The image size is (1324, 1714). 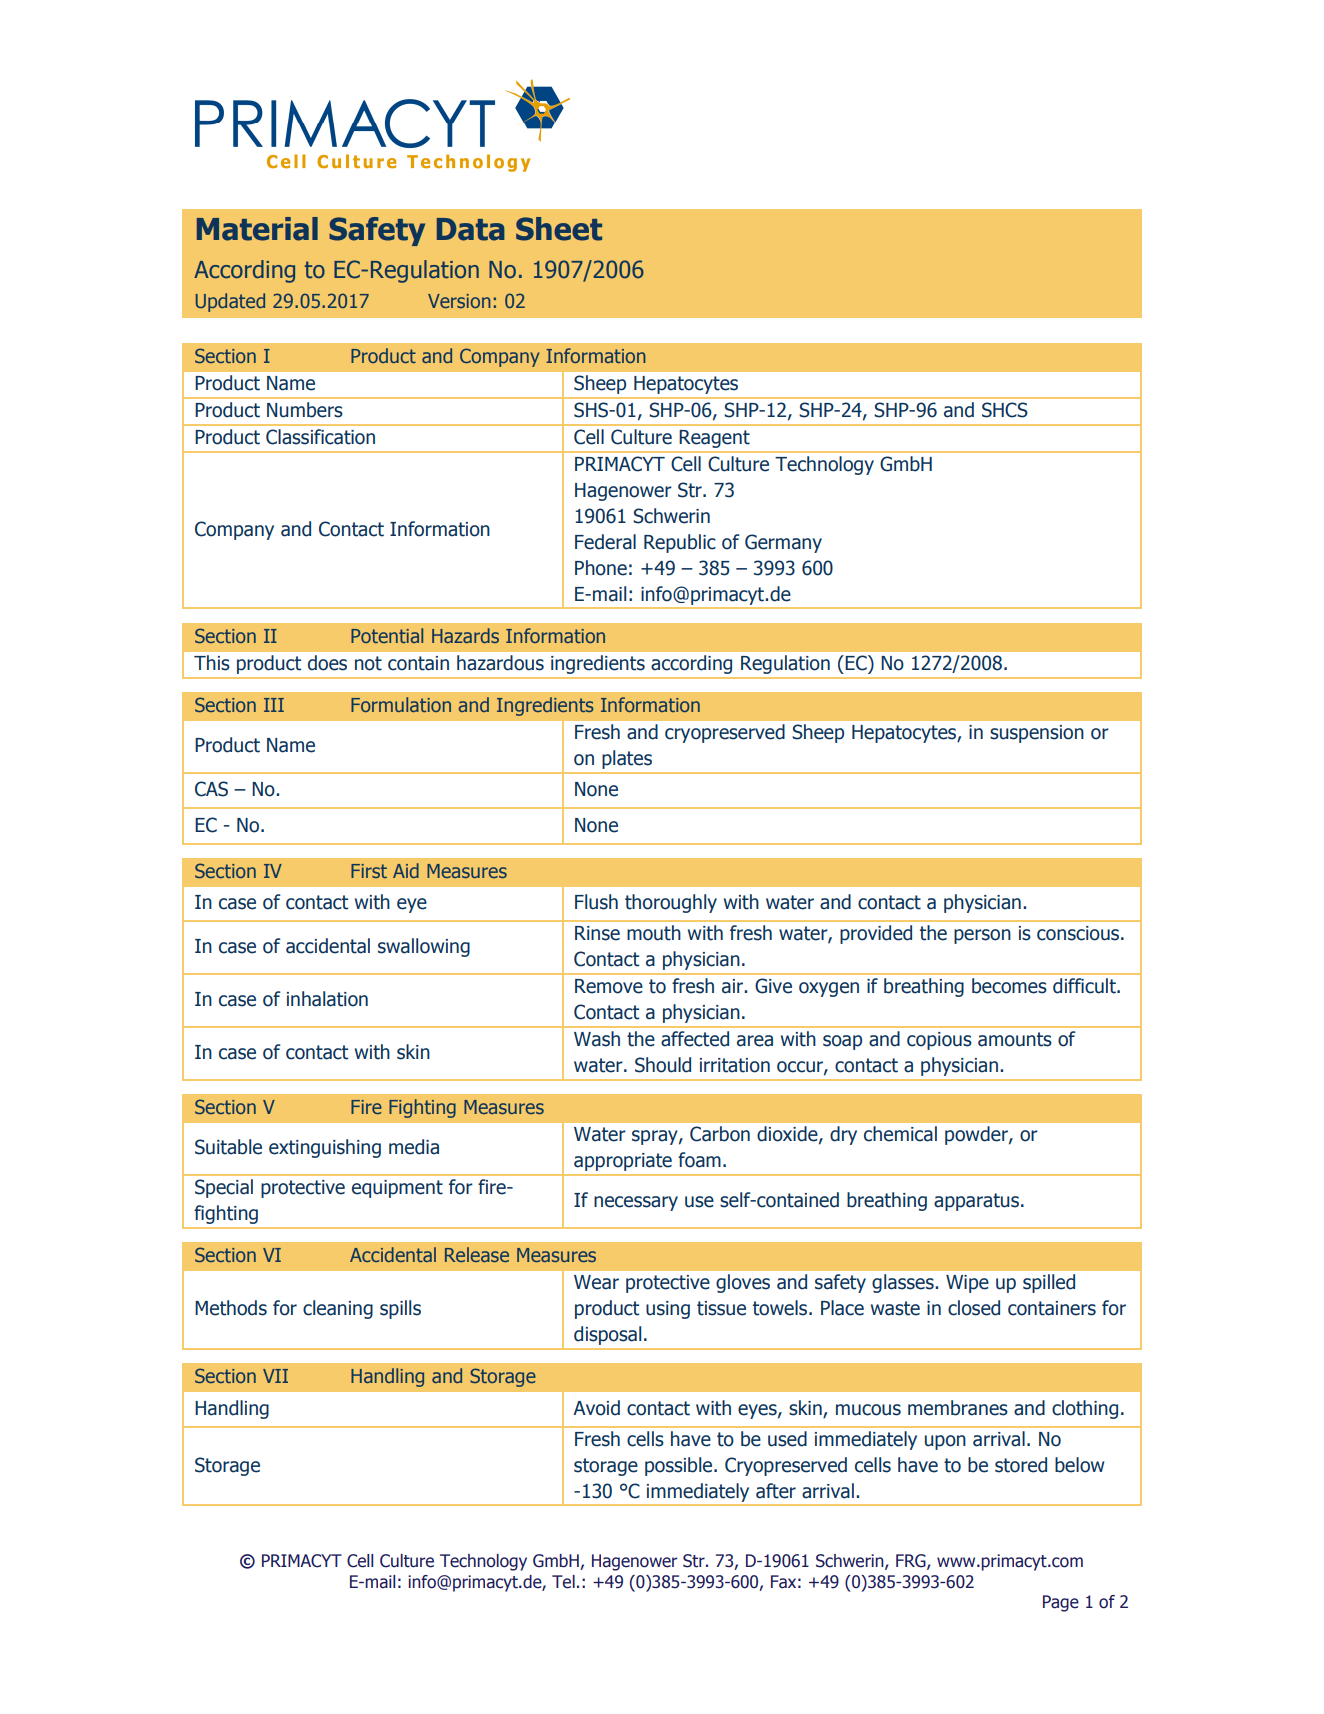 What do you see at coordinates (654, 933) in the page?
I see `mouth` at bounding box center [654, 933].
